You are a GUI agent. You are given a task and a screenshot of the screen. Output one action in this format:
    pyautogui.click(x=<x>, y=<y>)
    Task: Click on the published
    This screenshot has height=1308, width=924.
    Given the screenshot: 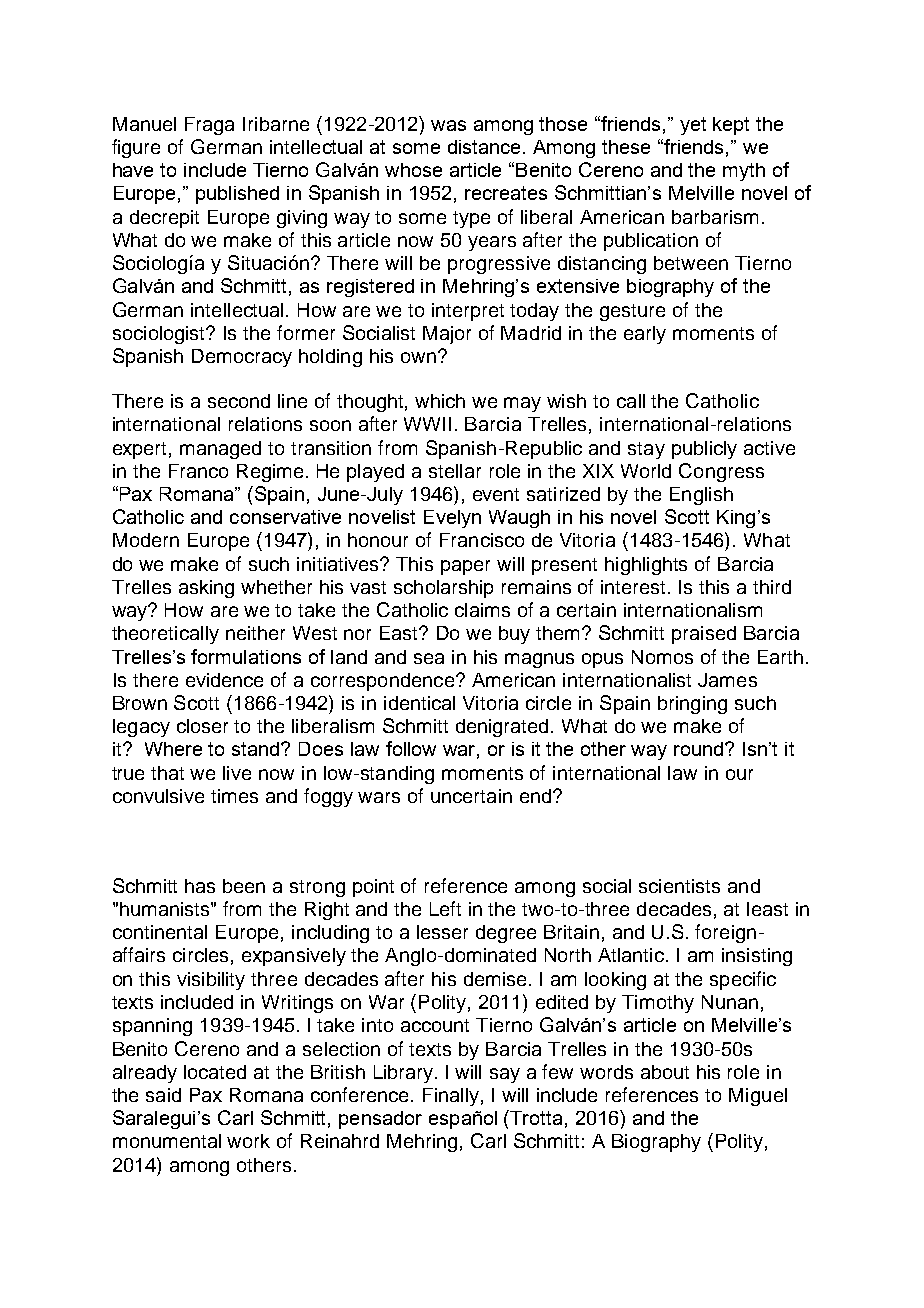 What is the action you would take?
    pyautogui.click(x=237, y=195)
